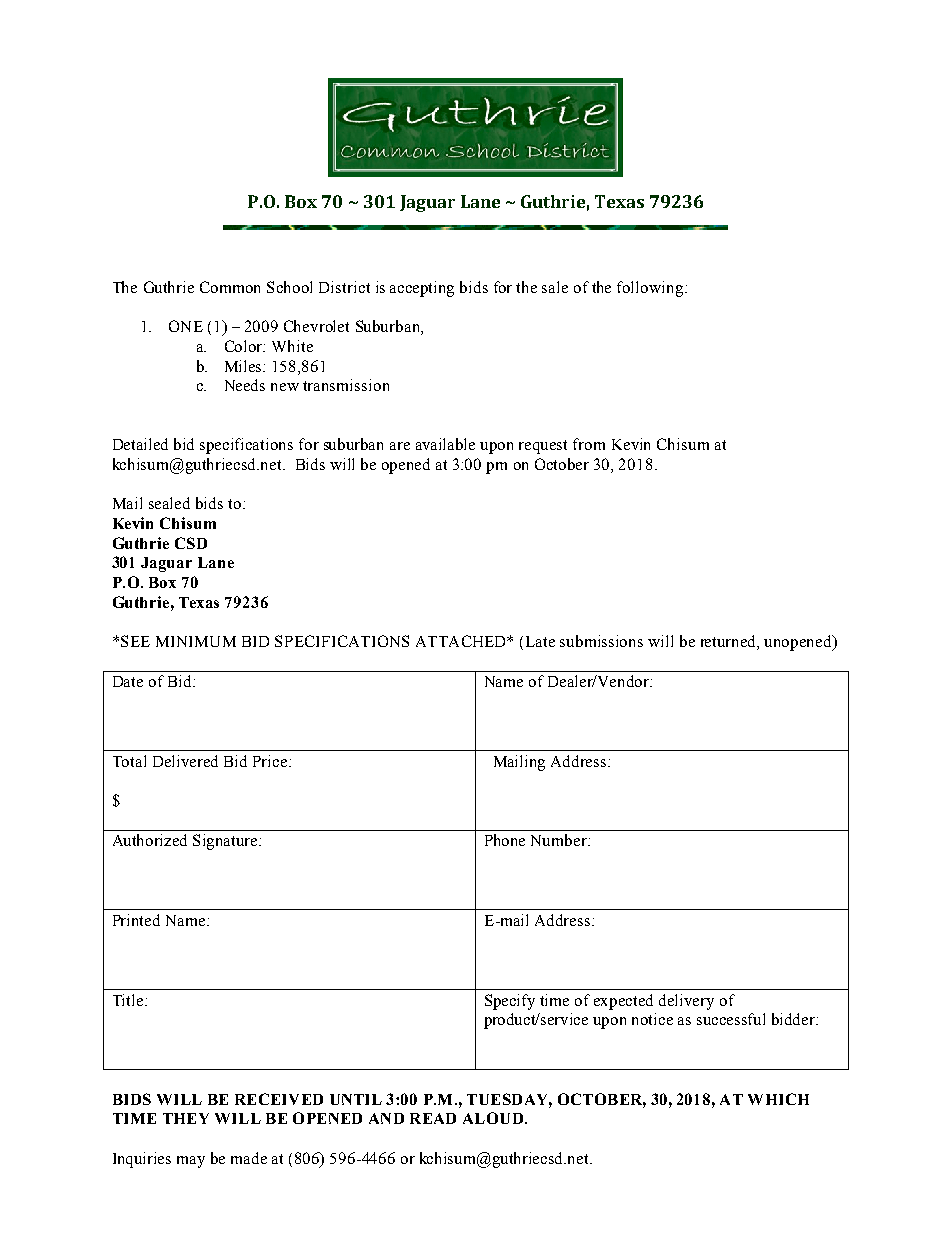 The width and height of the image is (952, 1233). I want to click on ATTACHED, so click(462, 641).
